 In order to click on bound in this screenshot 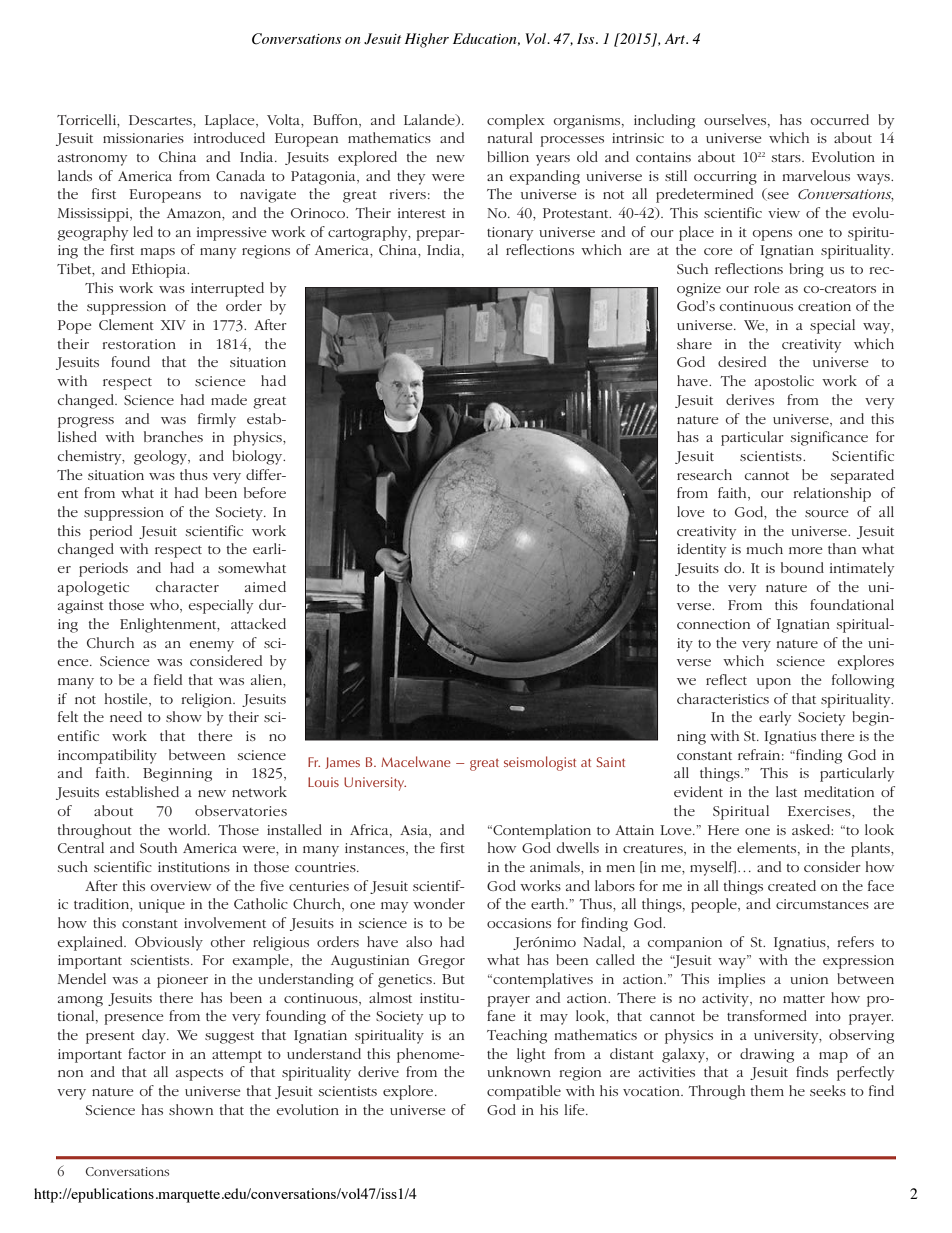, I will do `click(802, 567)`.
